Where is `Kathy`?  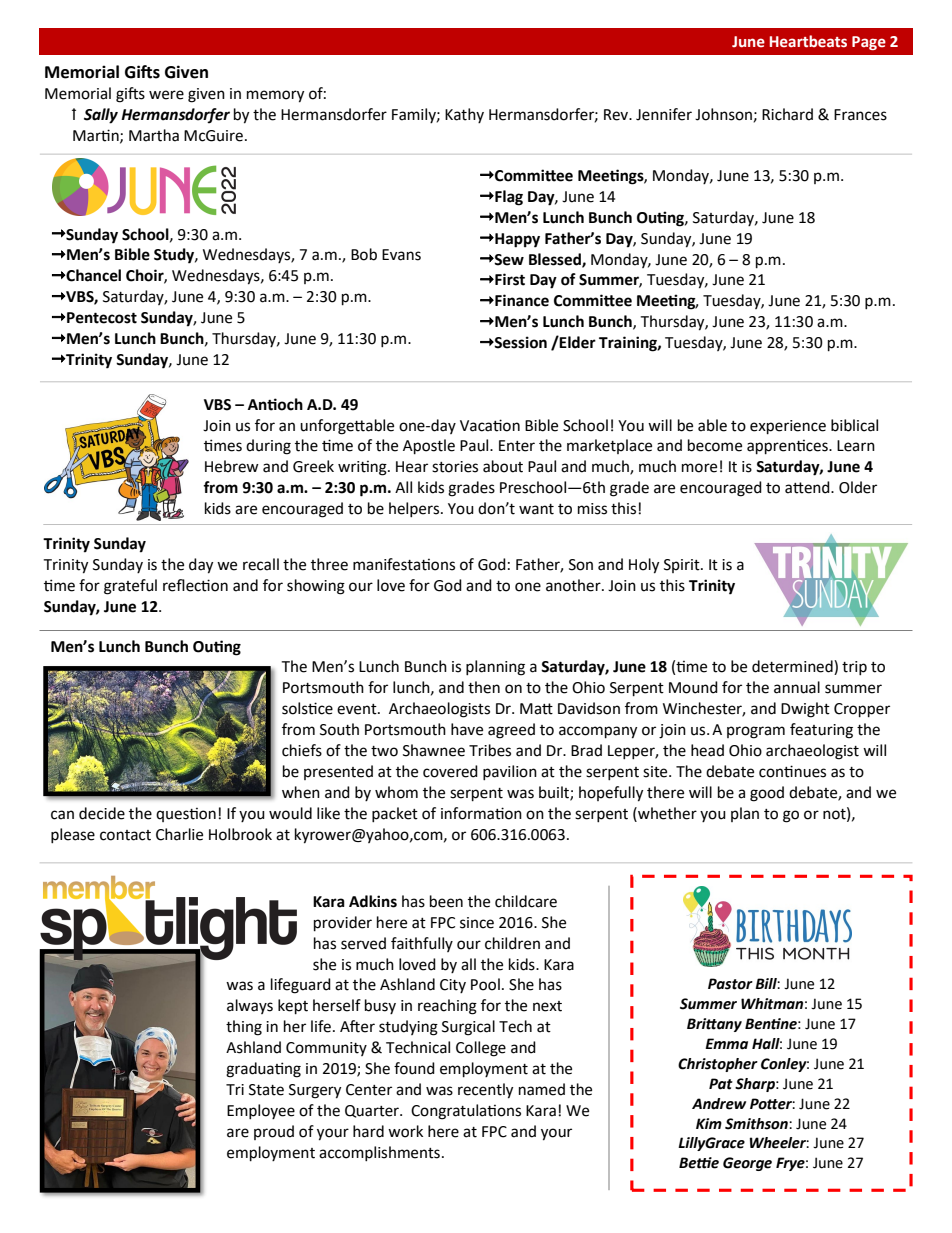 Kathy is located at coordinates (464, 116).
